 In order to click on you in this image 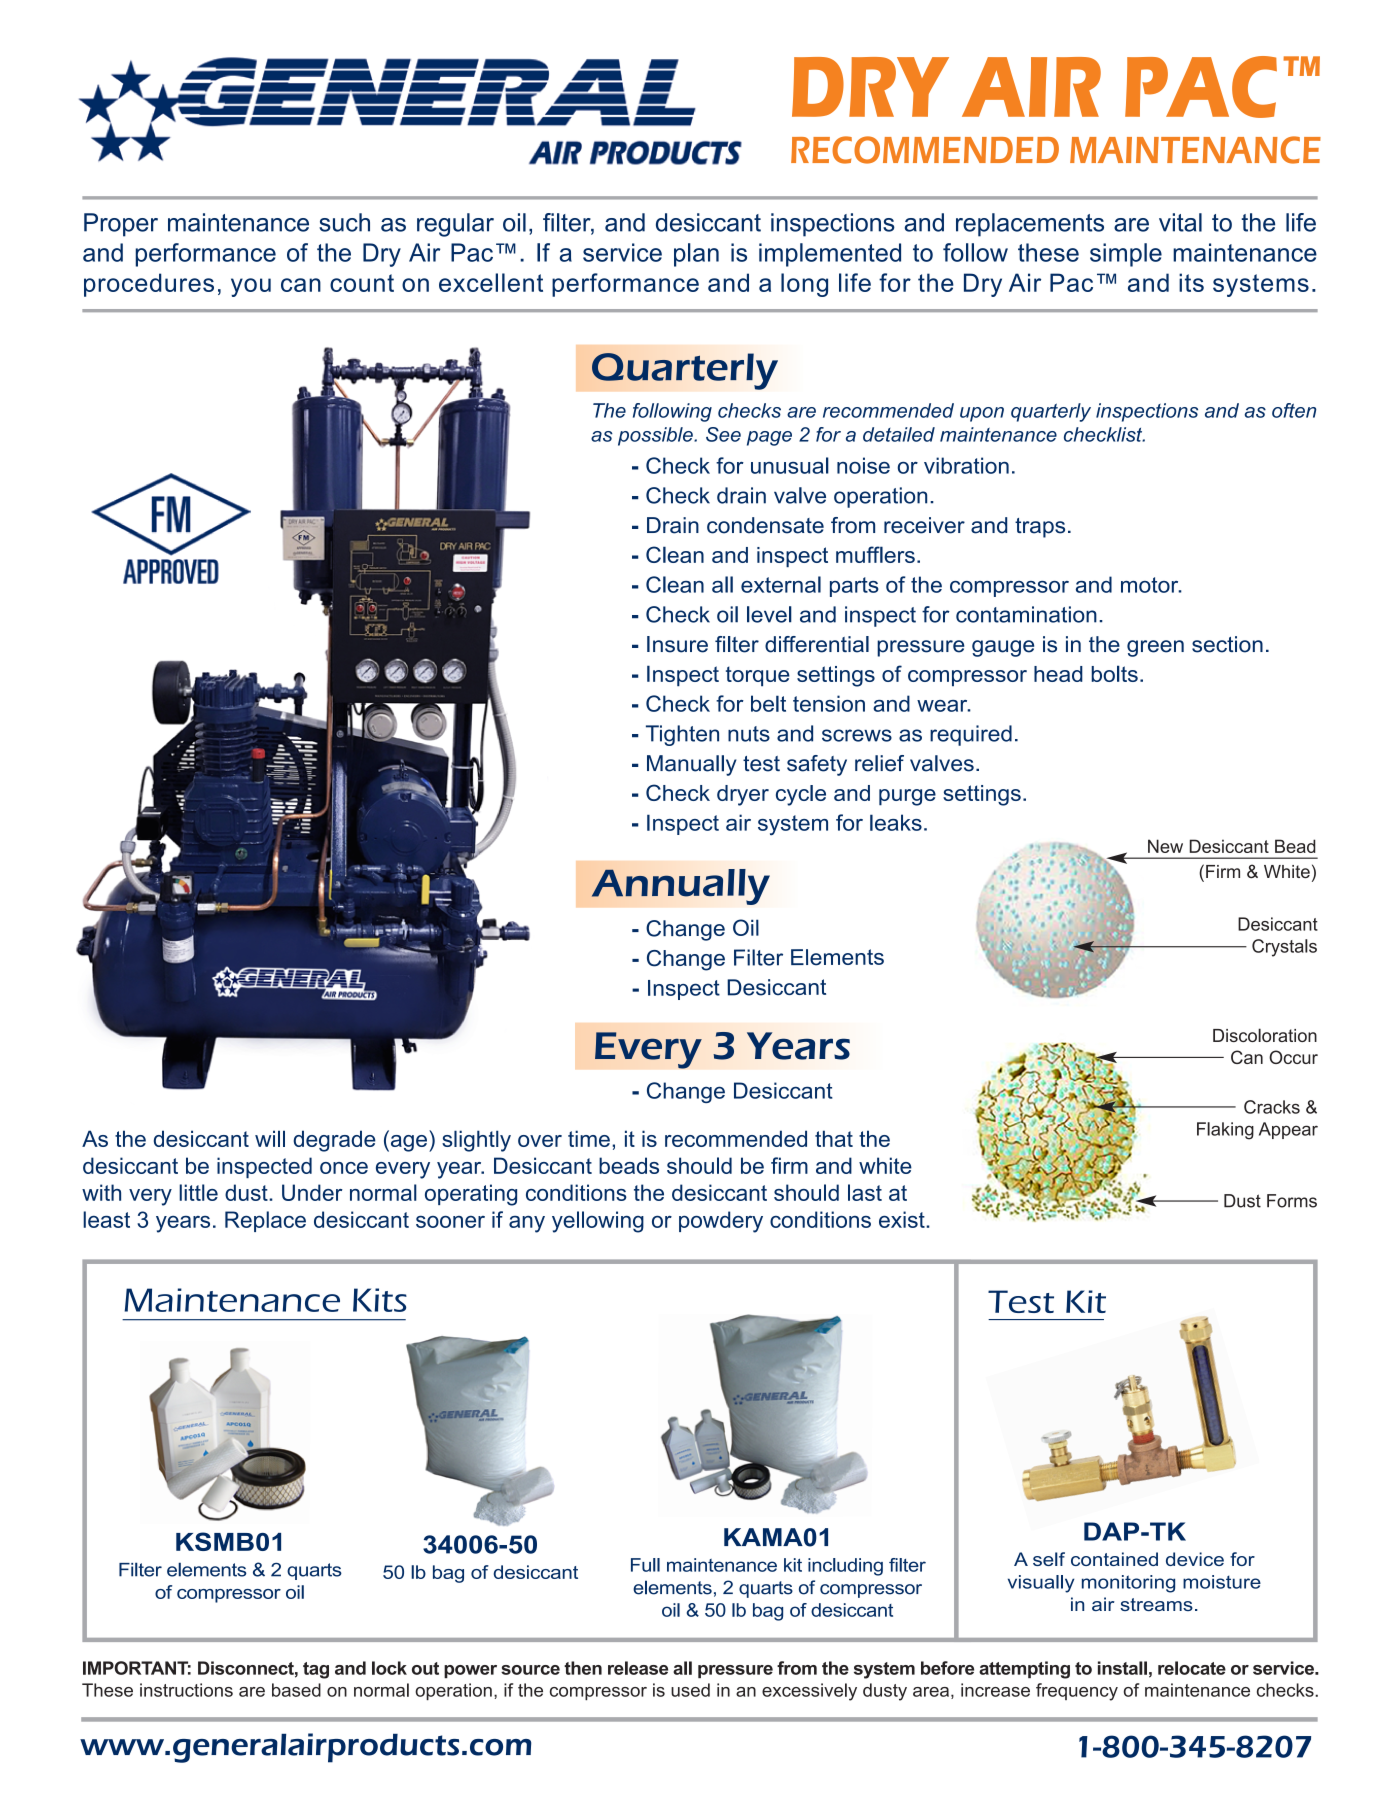, I will do `click(251, 287)`.
